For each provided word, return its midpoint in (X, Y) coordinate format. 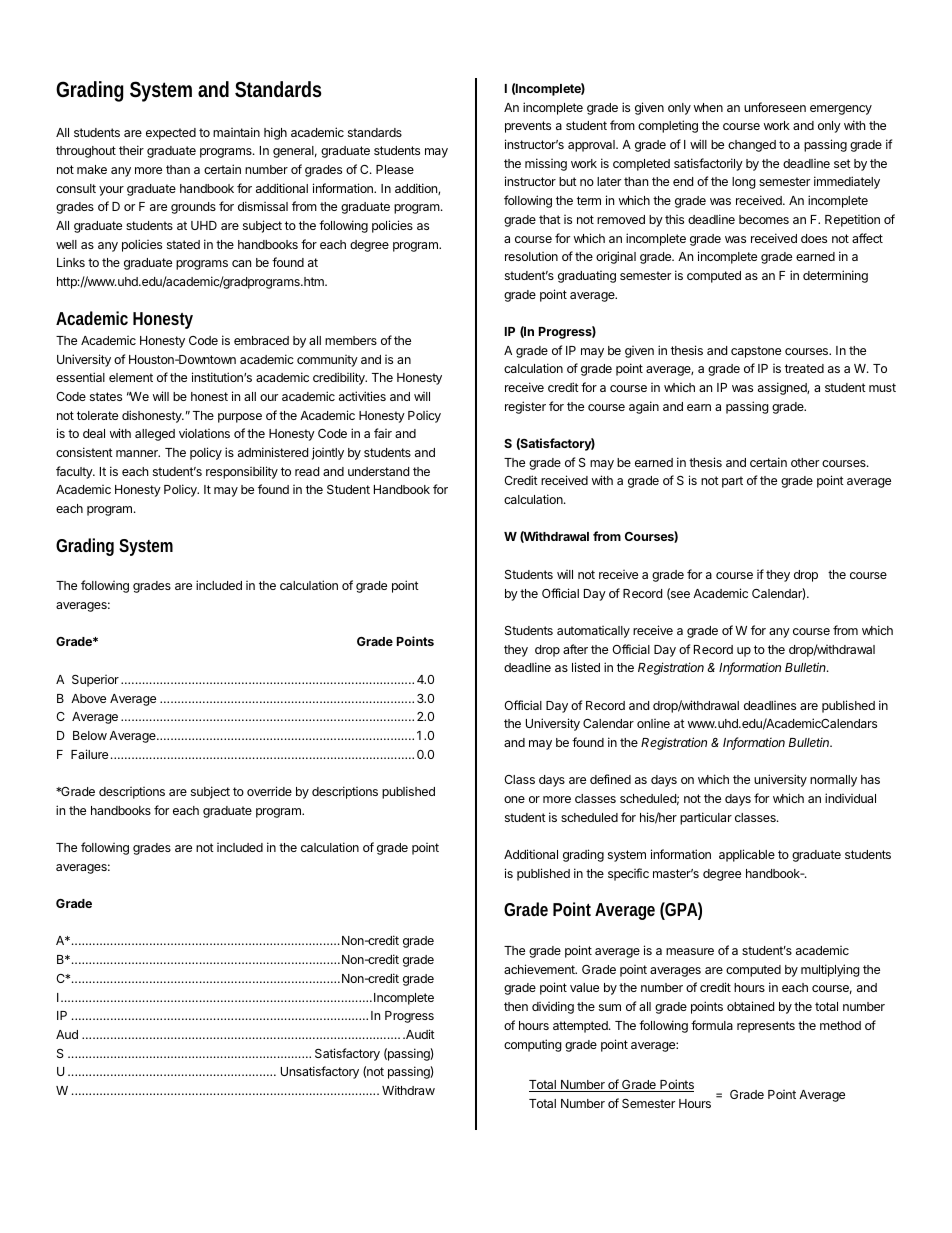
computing (533, 1045)
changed (752, 146)
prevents (528, 127)
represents (766, 1027)
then (516, 1006)
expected (171, 134)
